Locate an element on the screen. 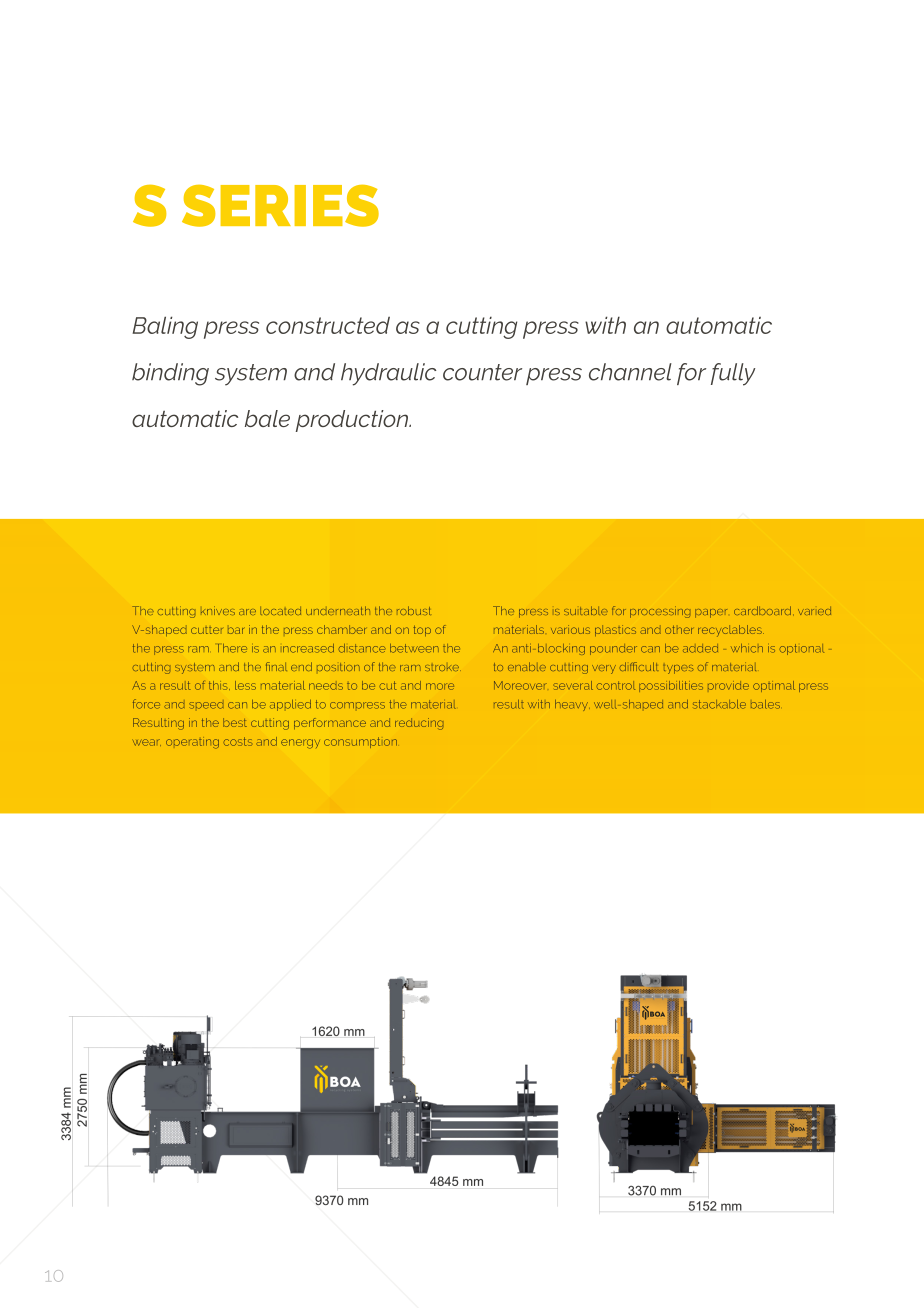 This screenshot has height=1308, width=924. constructed is located at coordinates (328, 325).
